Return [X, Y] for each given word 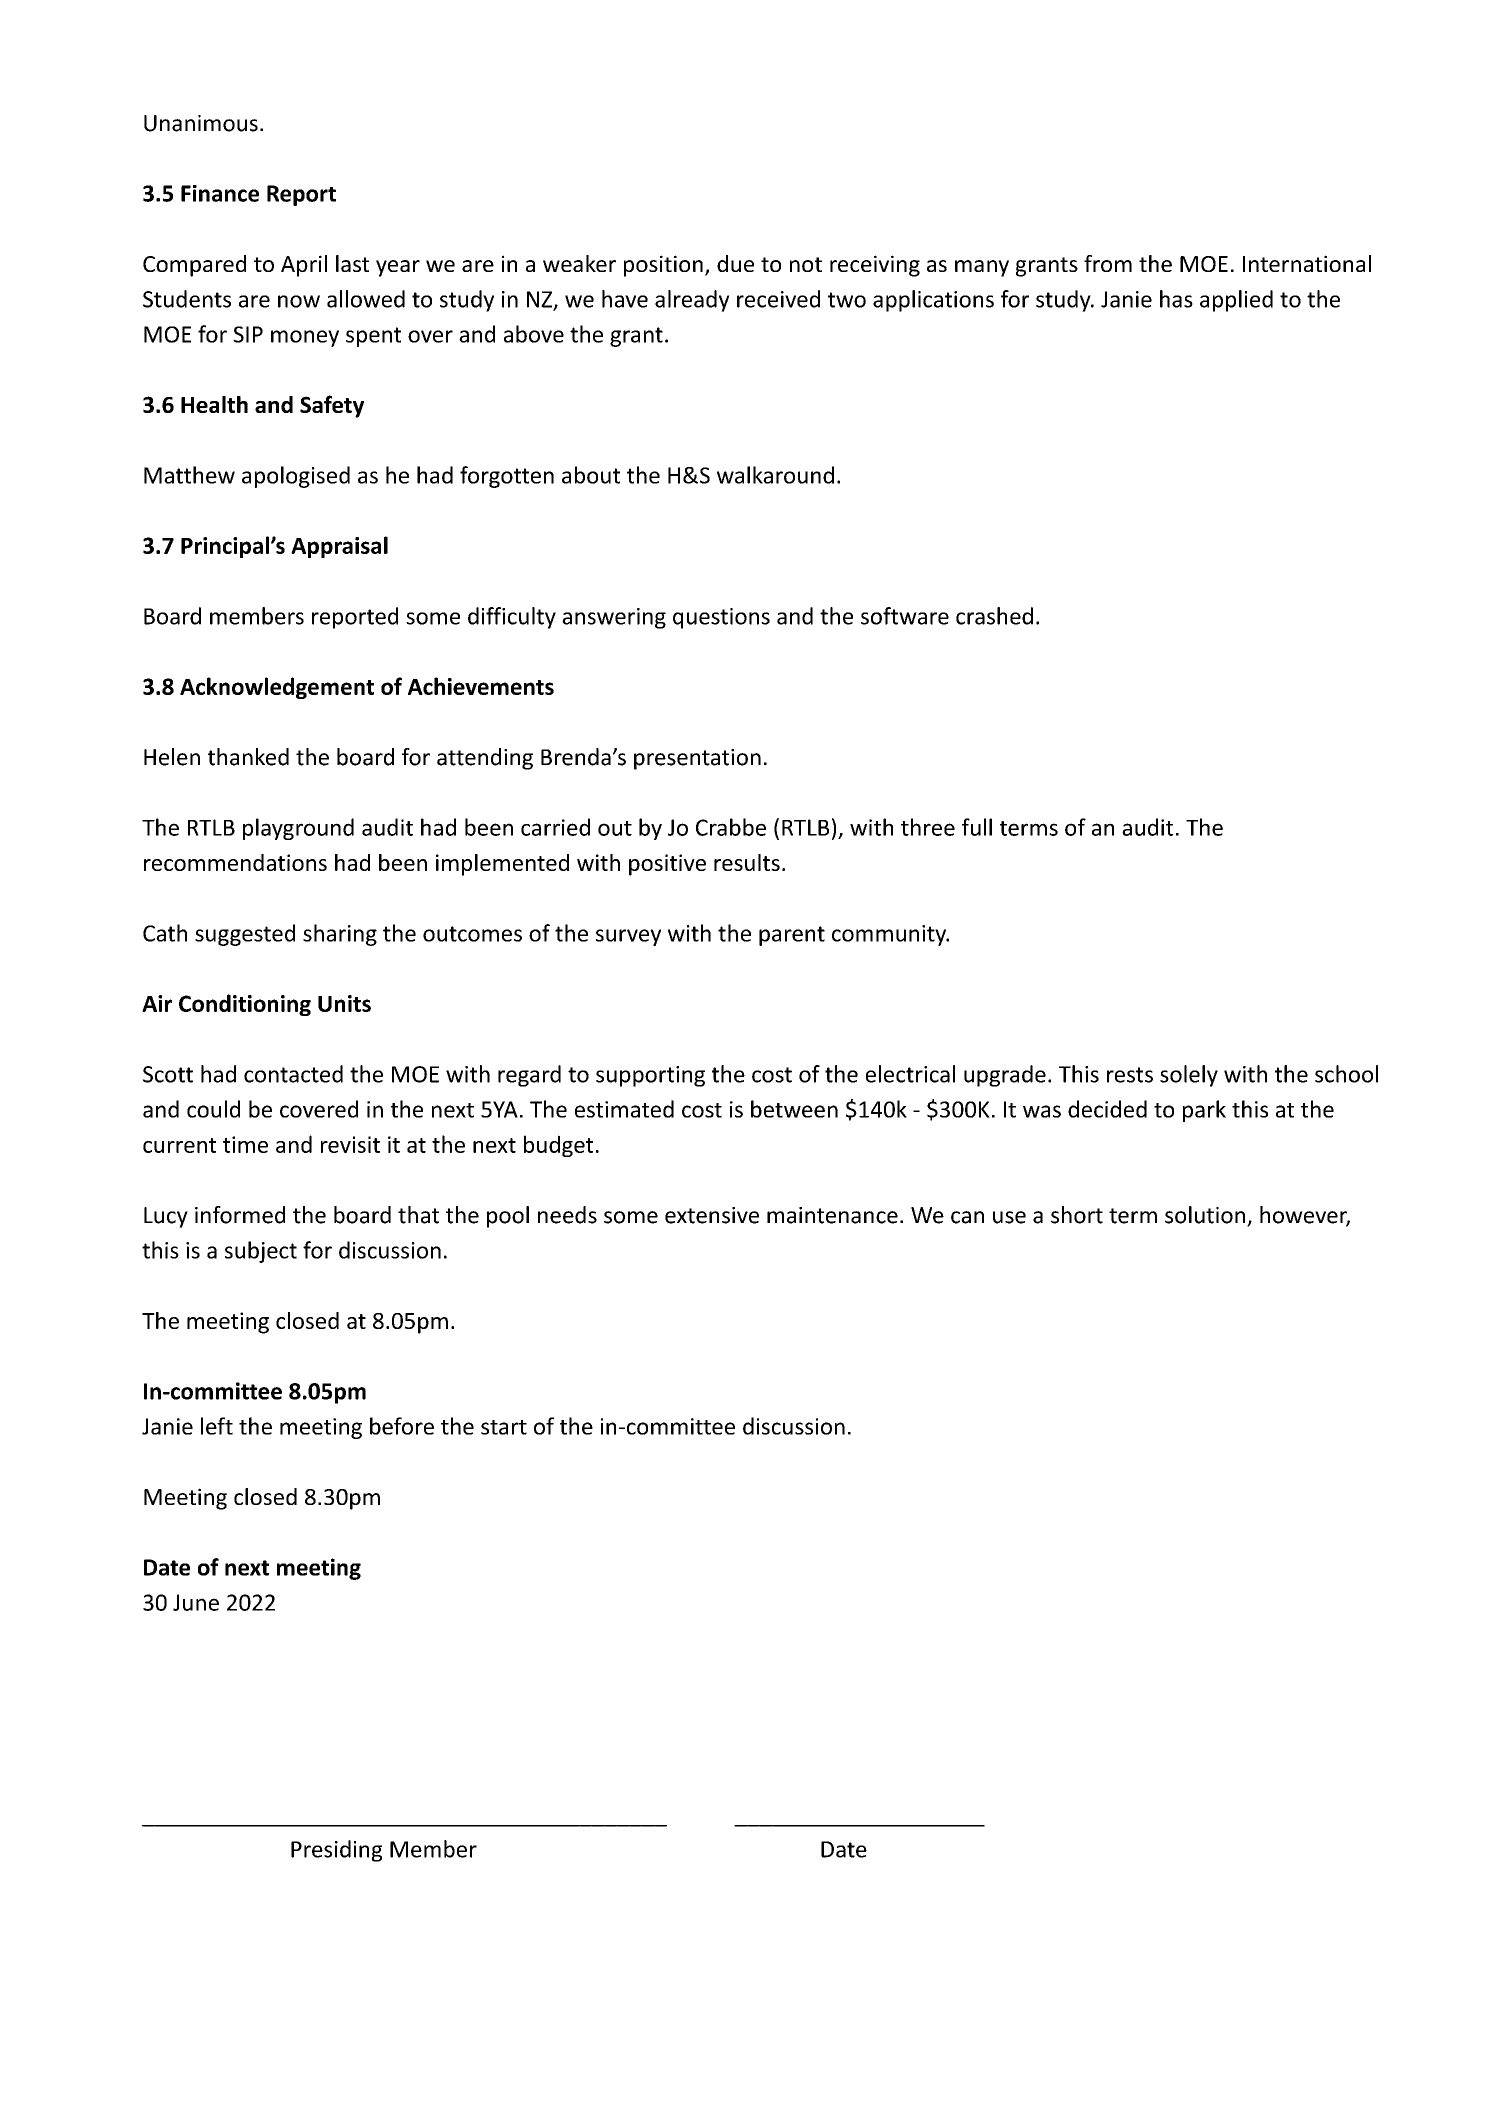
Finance [220, 193]
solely [1189, 1076]
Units [344, 1003]
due [735, 263]
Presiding [336, 1851]
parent [792, 936]
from [1108, 263]
